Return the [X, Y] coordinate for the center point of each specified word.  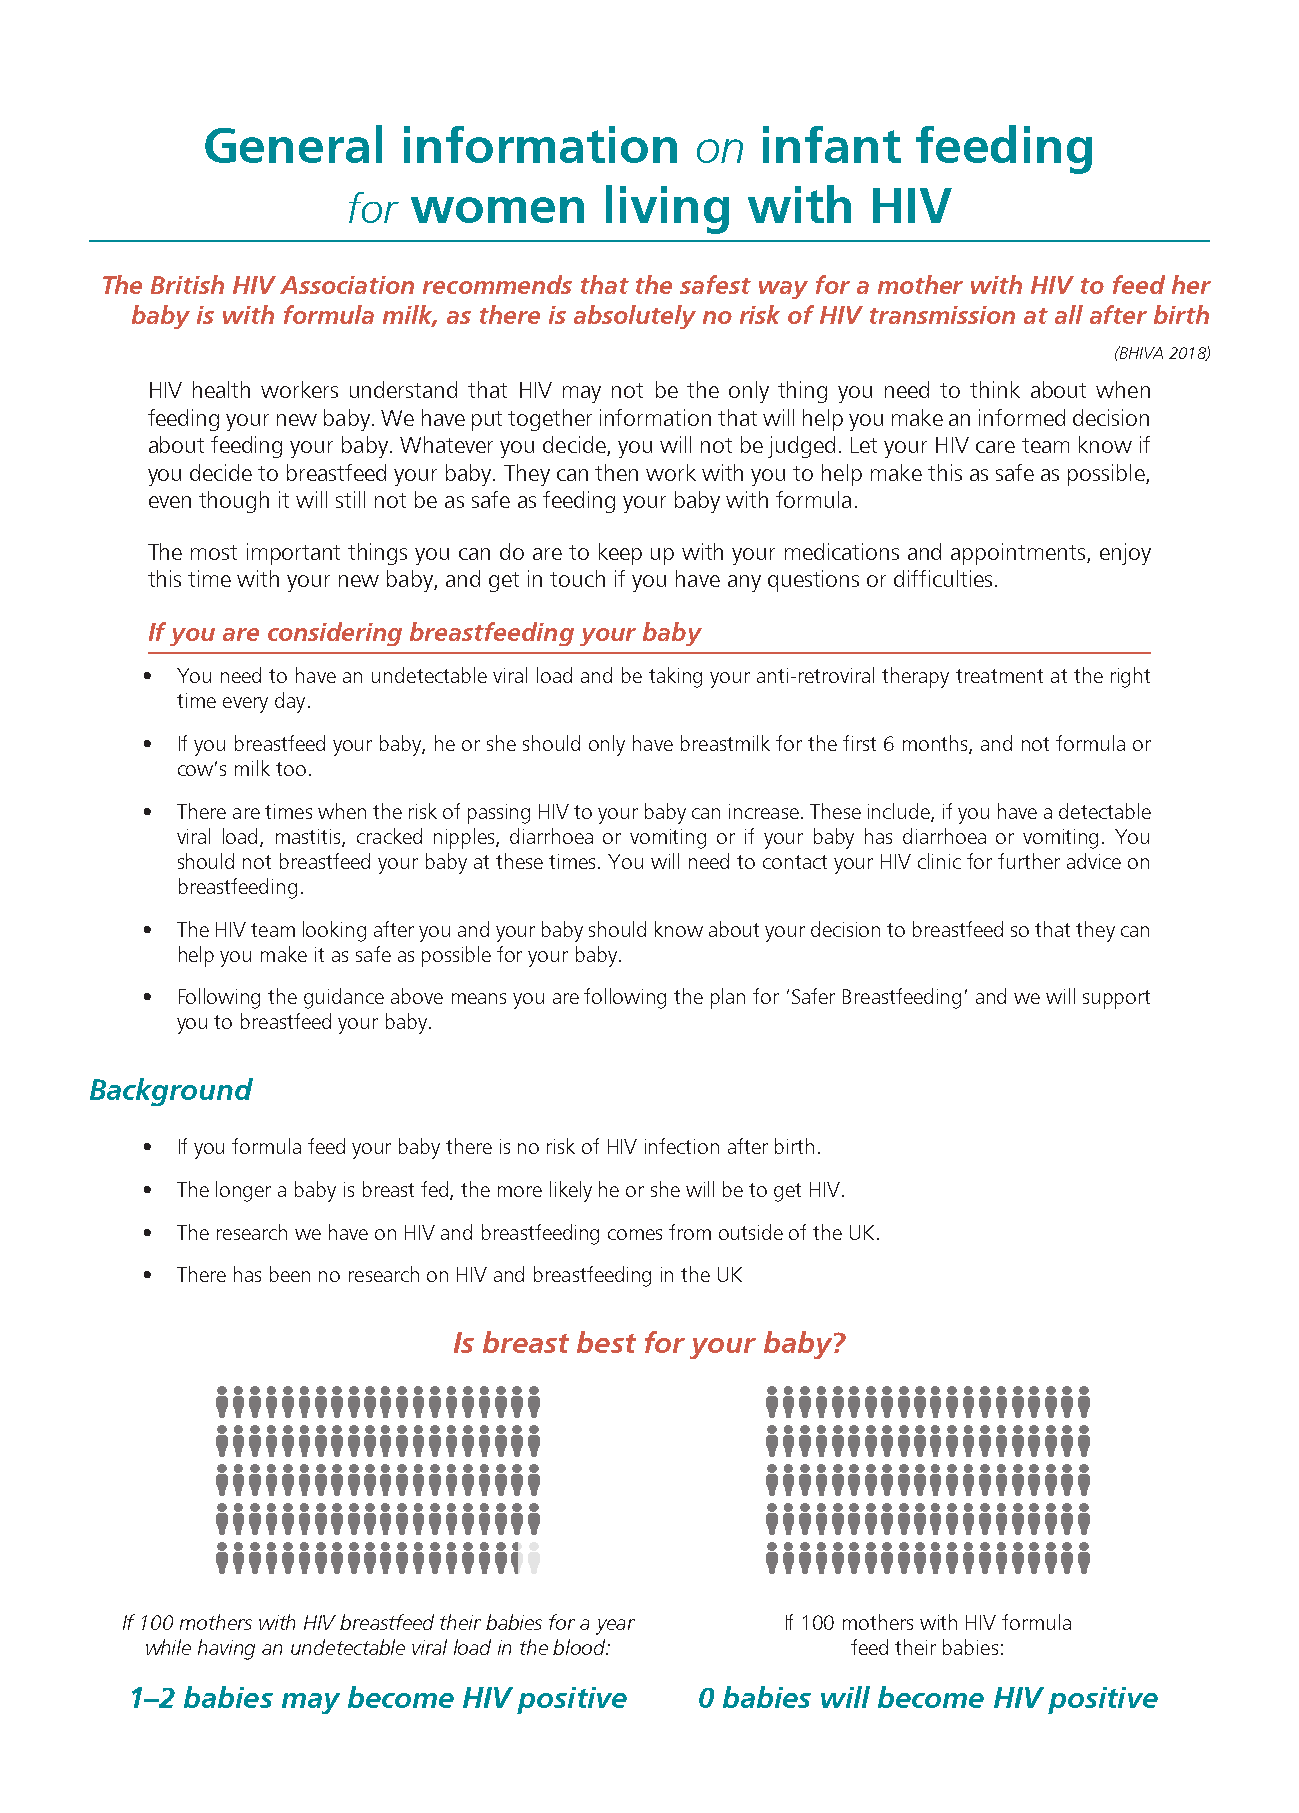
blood [580, 1647]
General [293, 144]
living [667, 209]
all [1069, 314]
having [226, 1649]
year [615, 1627]
